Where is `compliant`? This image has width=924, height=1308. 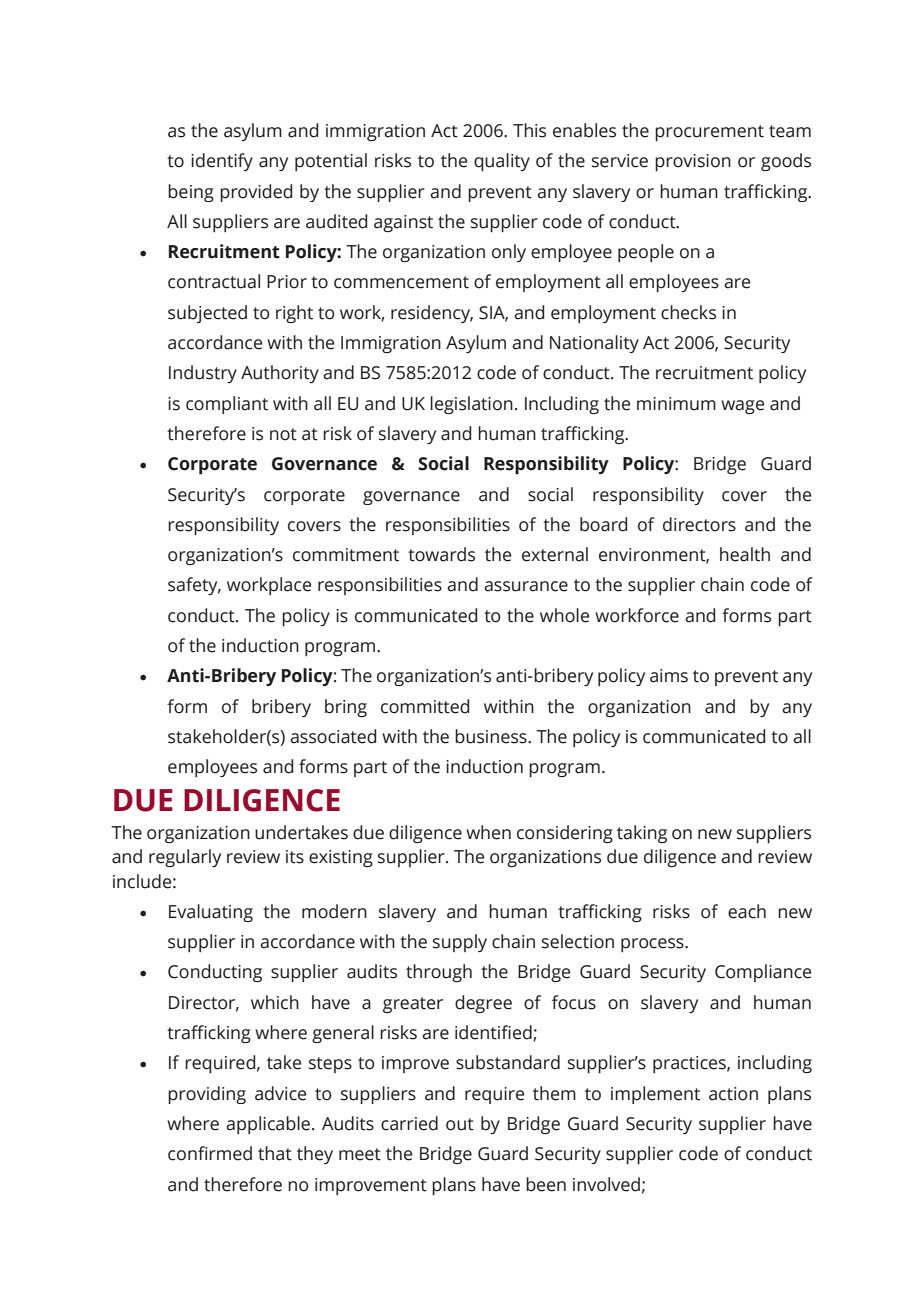 compliant is located at coordinates (227, 405).
